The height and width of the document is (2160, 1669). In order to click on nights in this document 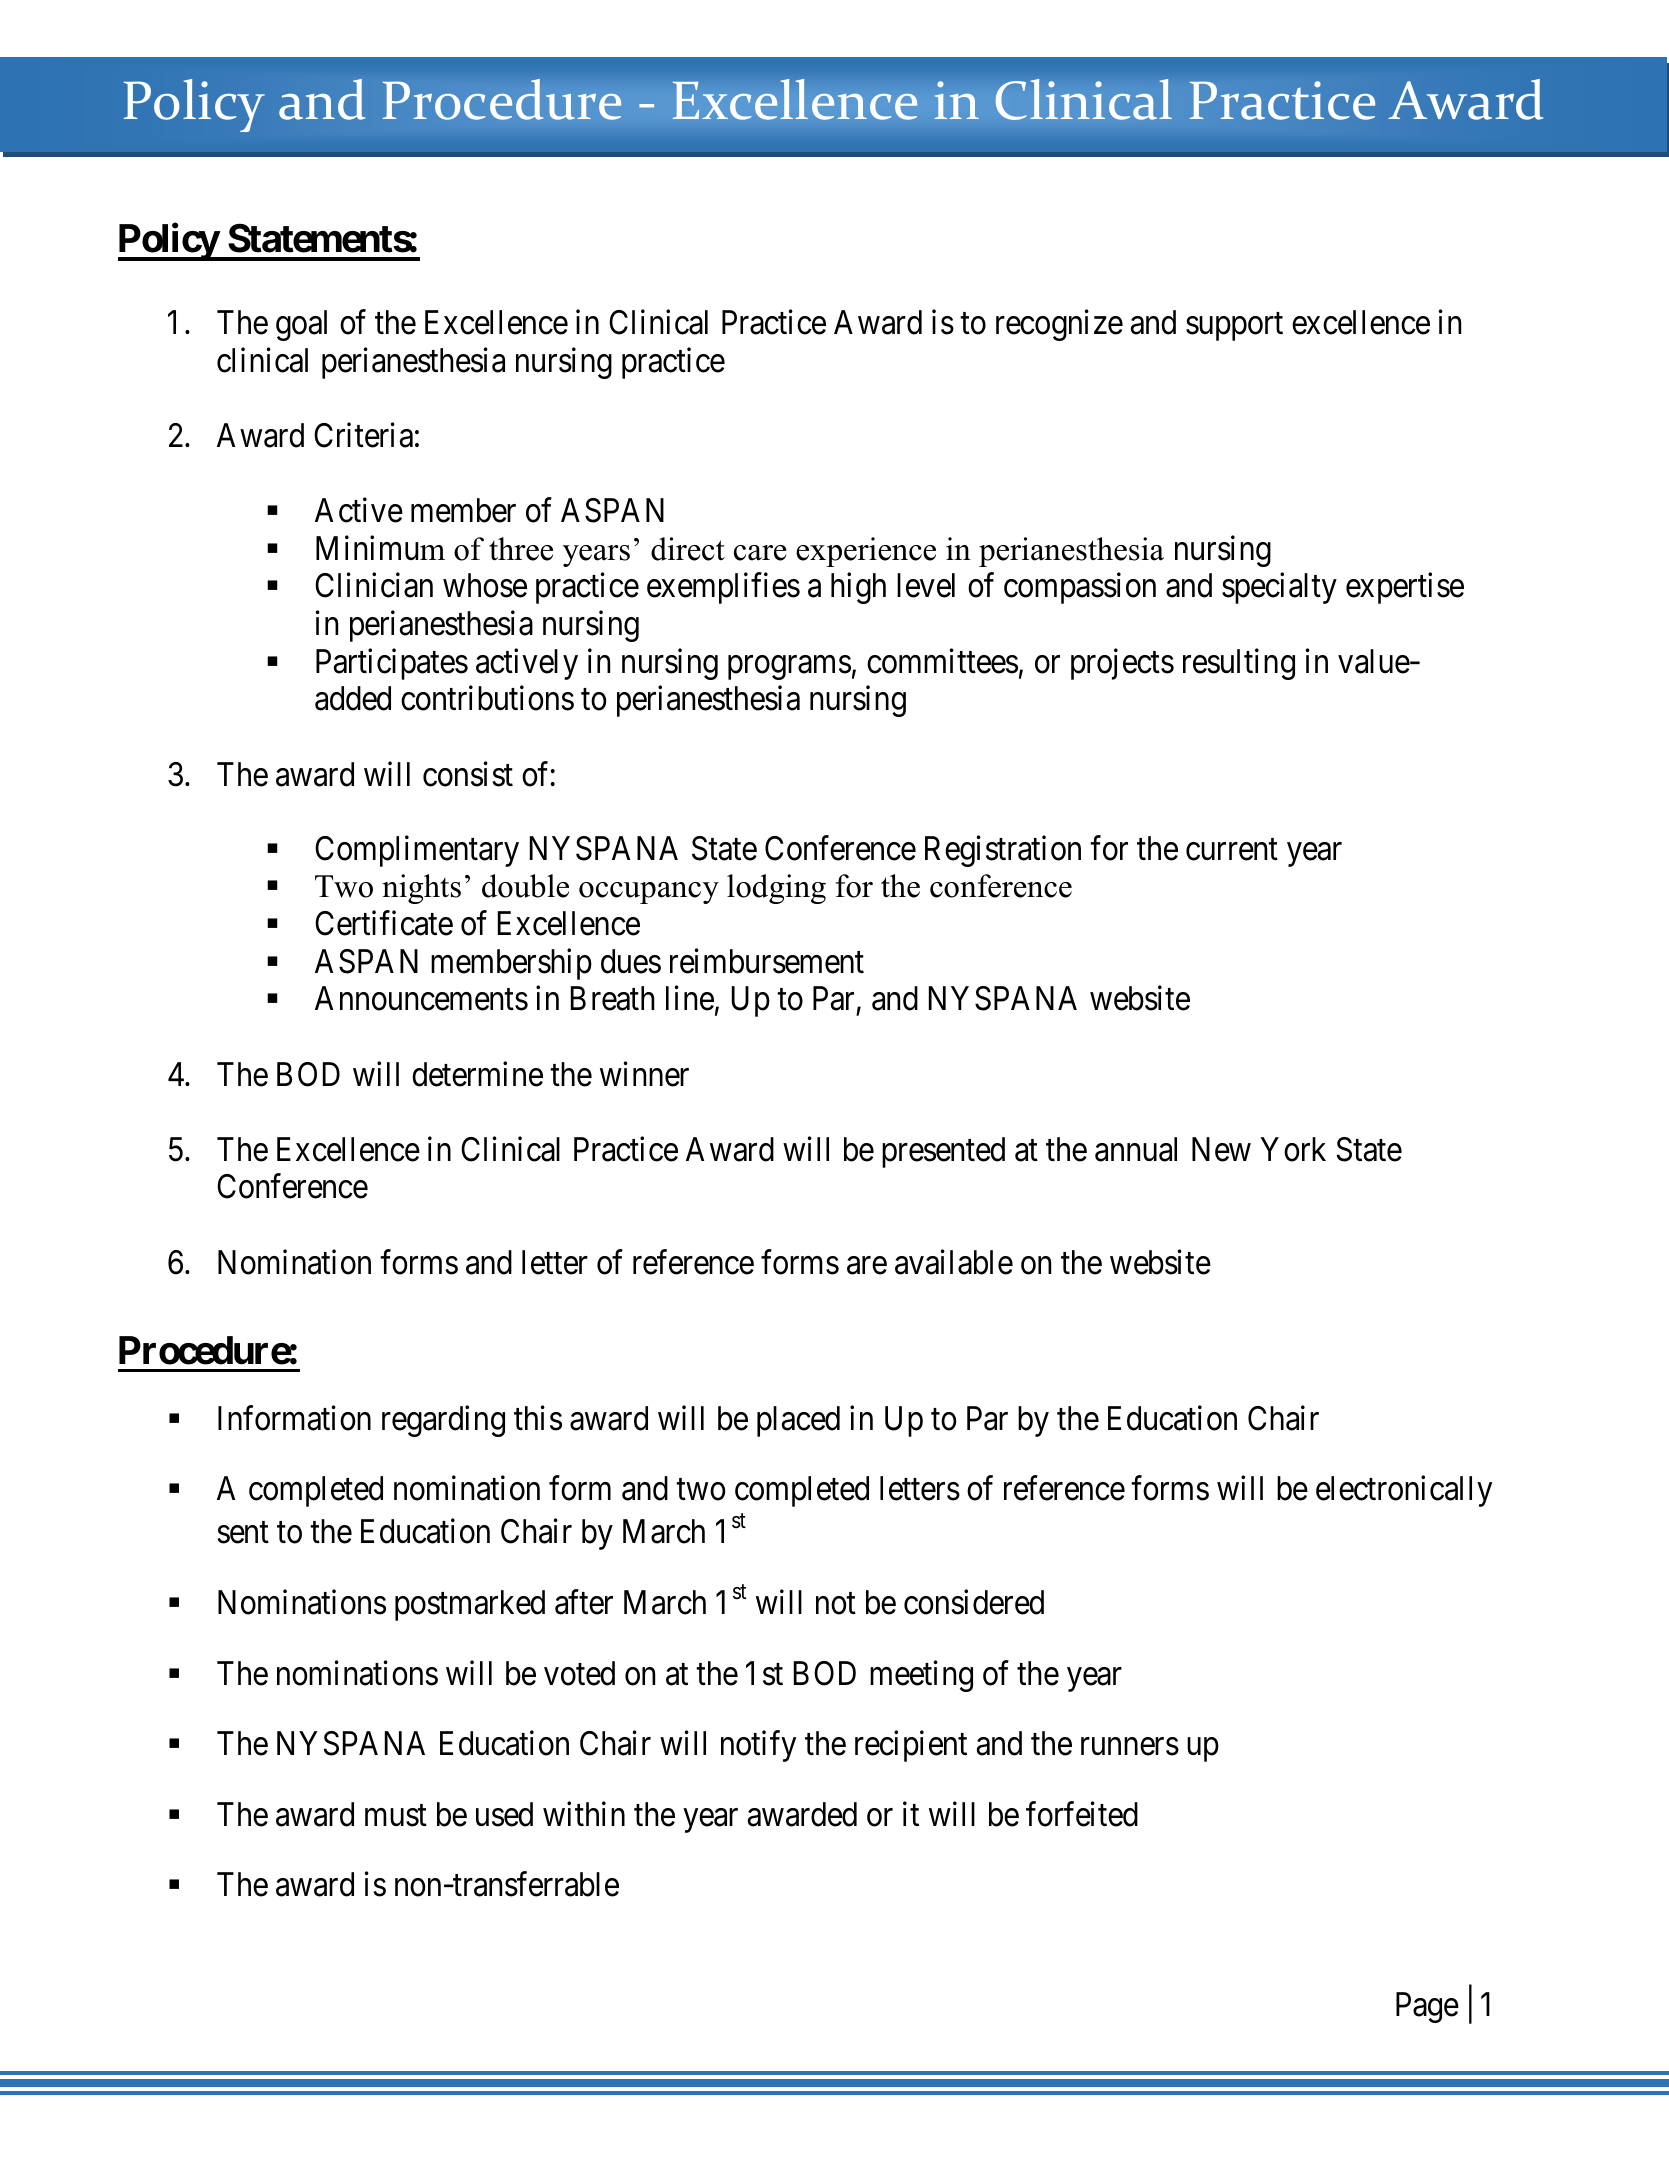, I will do `click(421, 889)`.
